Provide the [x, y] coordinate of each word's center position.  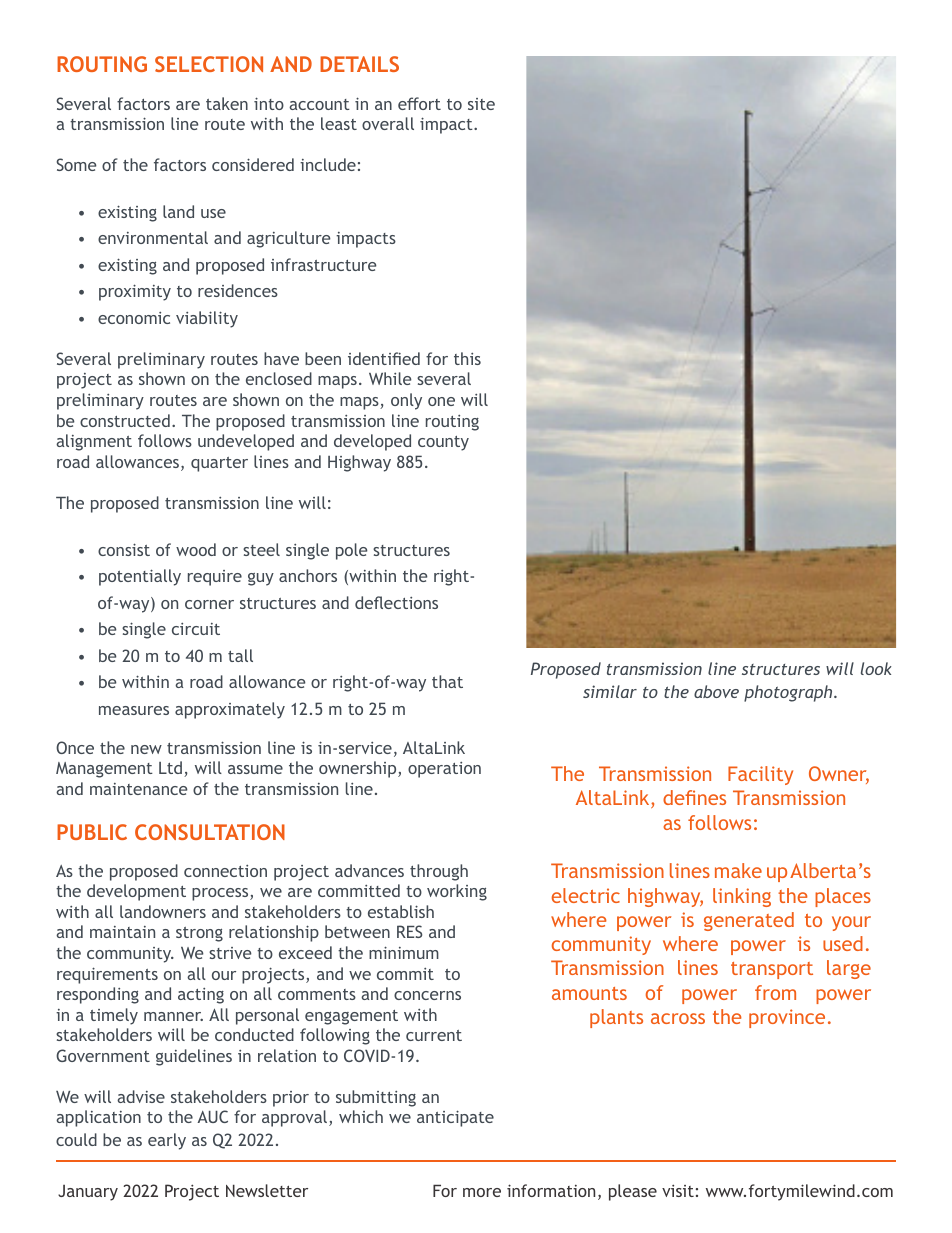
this [467, 358]
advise [141, 1096]
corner [209, 604]
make [738, 870]
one [441, 401]
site [481, 104]
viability [207, 319]
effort [419, 103]
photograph [789, 693]
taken [227, 103]
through [439, 872]
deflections [396, 602]
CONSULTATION [210, 832]
